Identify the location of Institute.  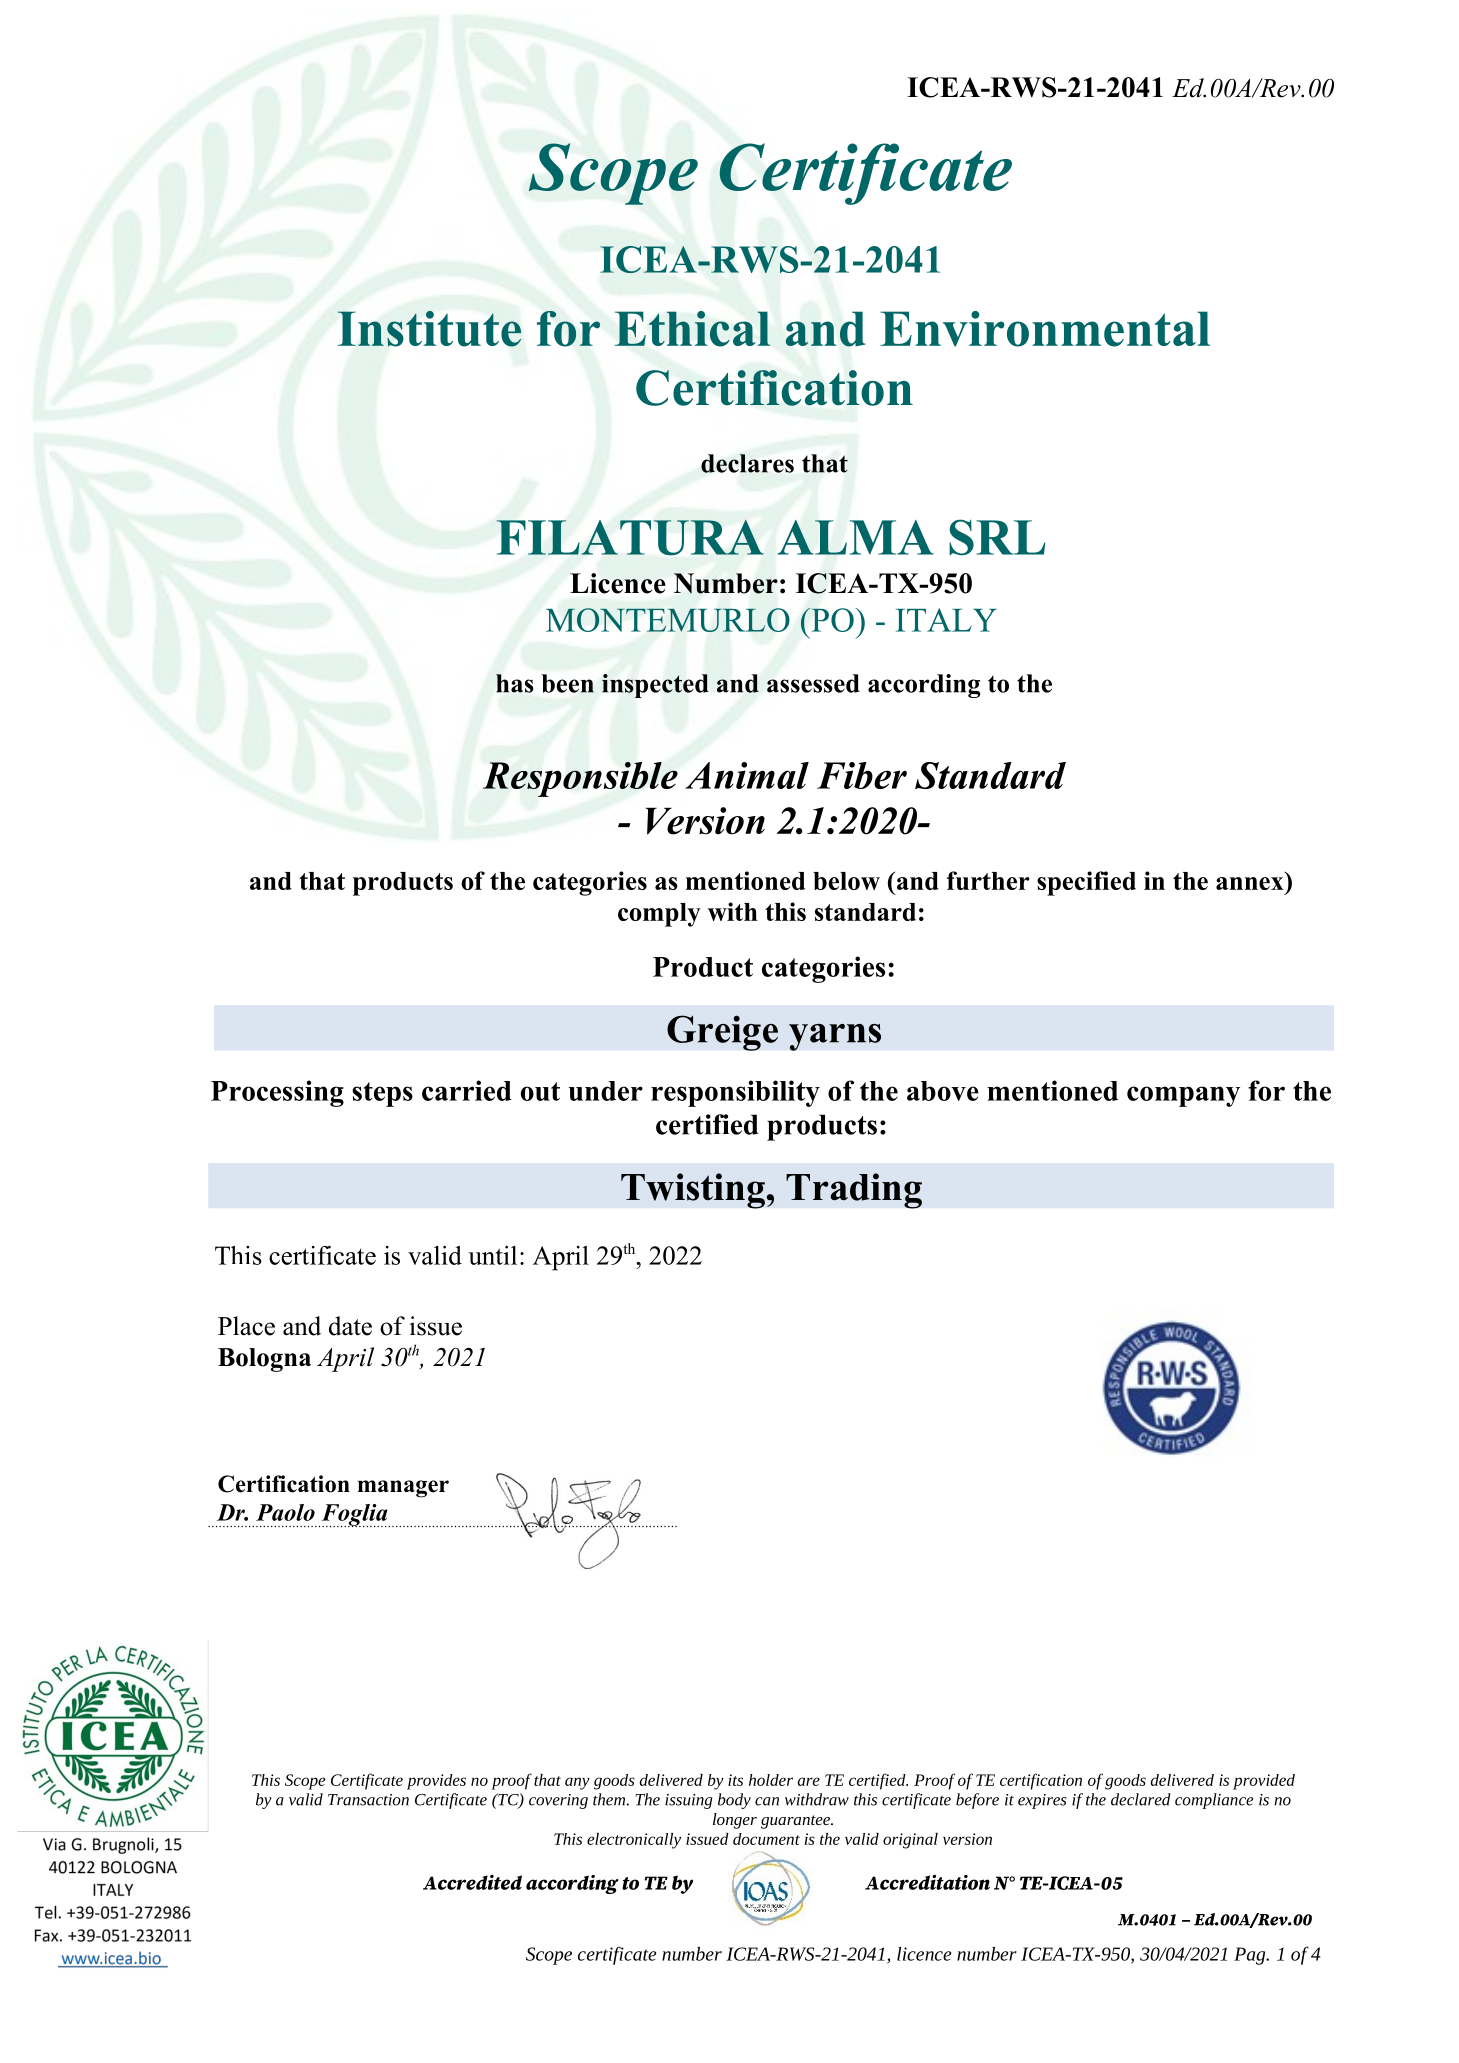
(429, 329).
